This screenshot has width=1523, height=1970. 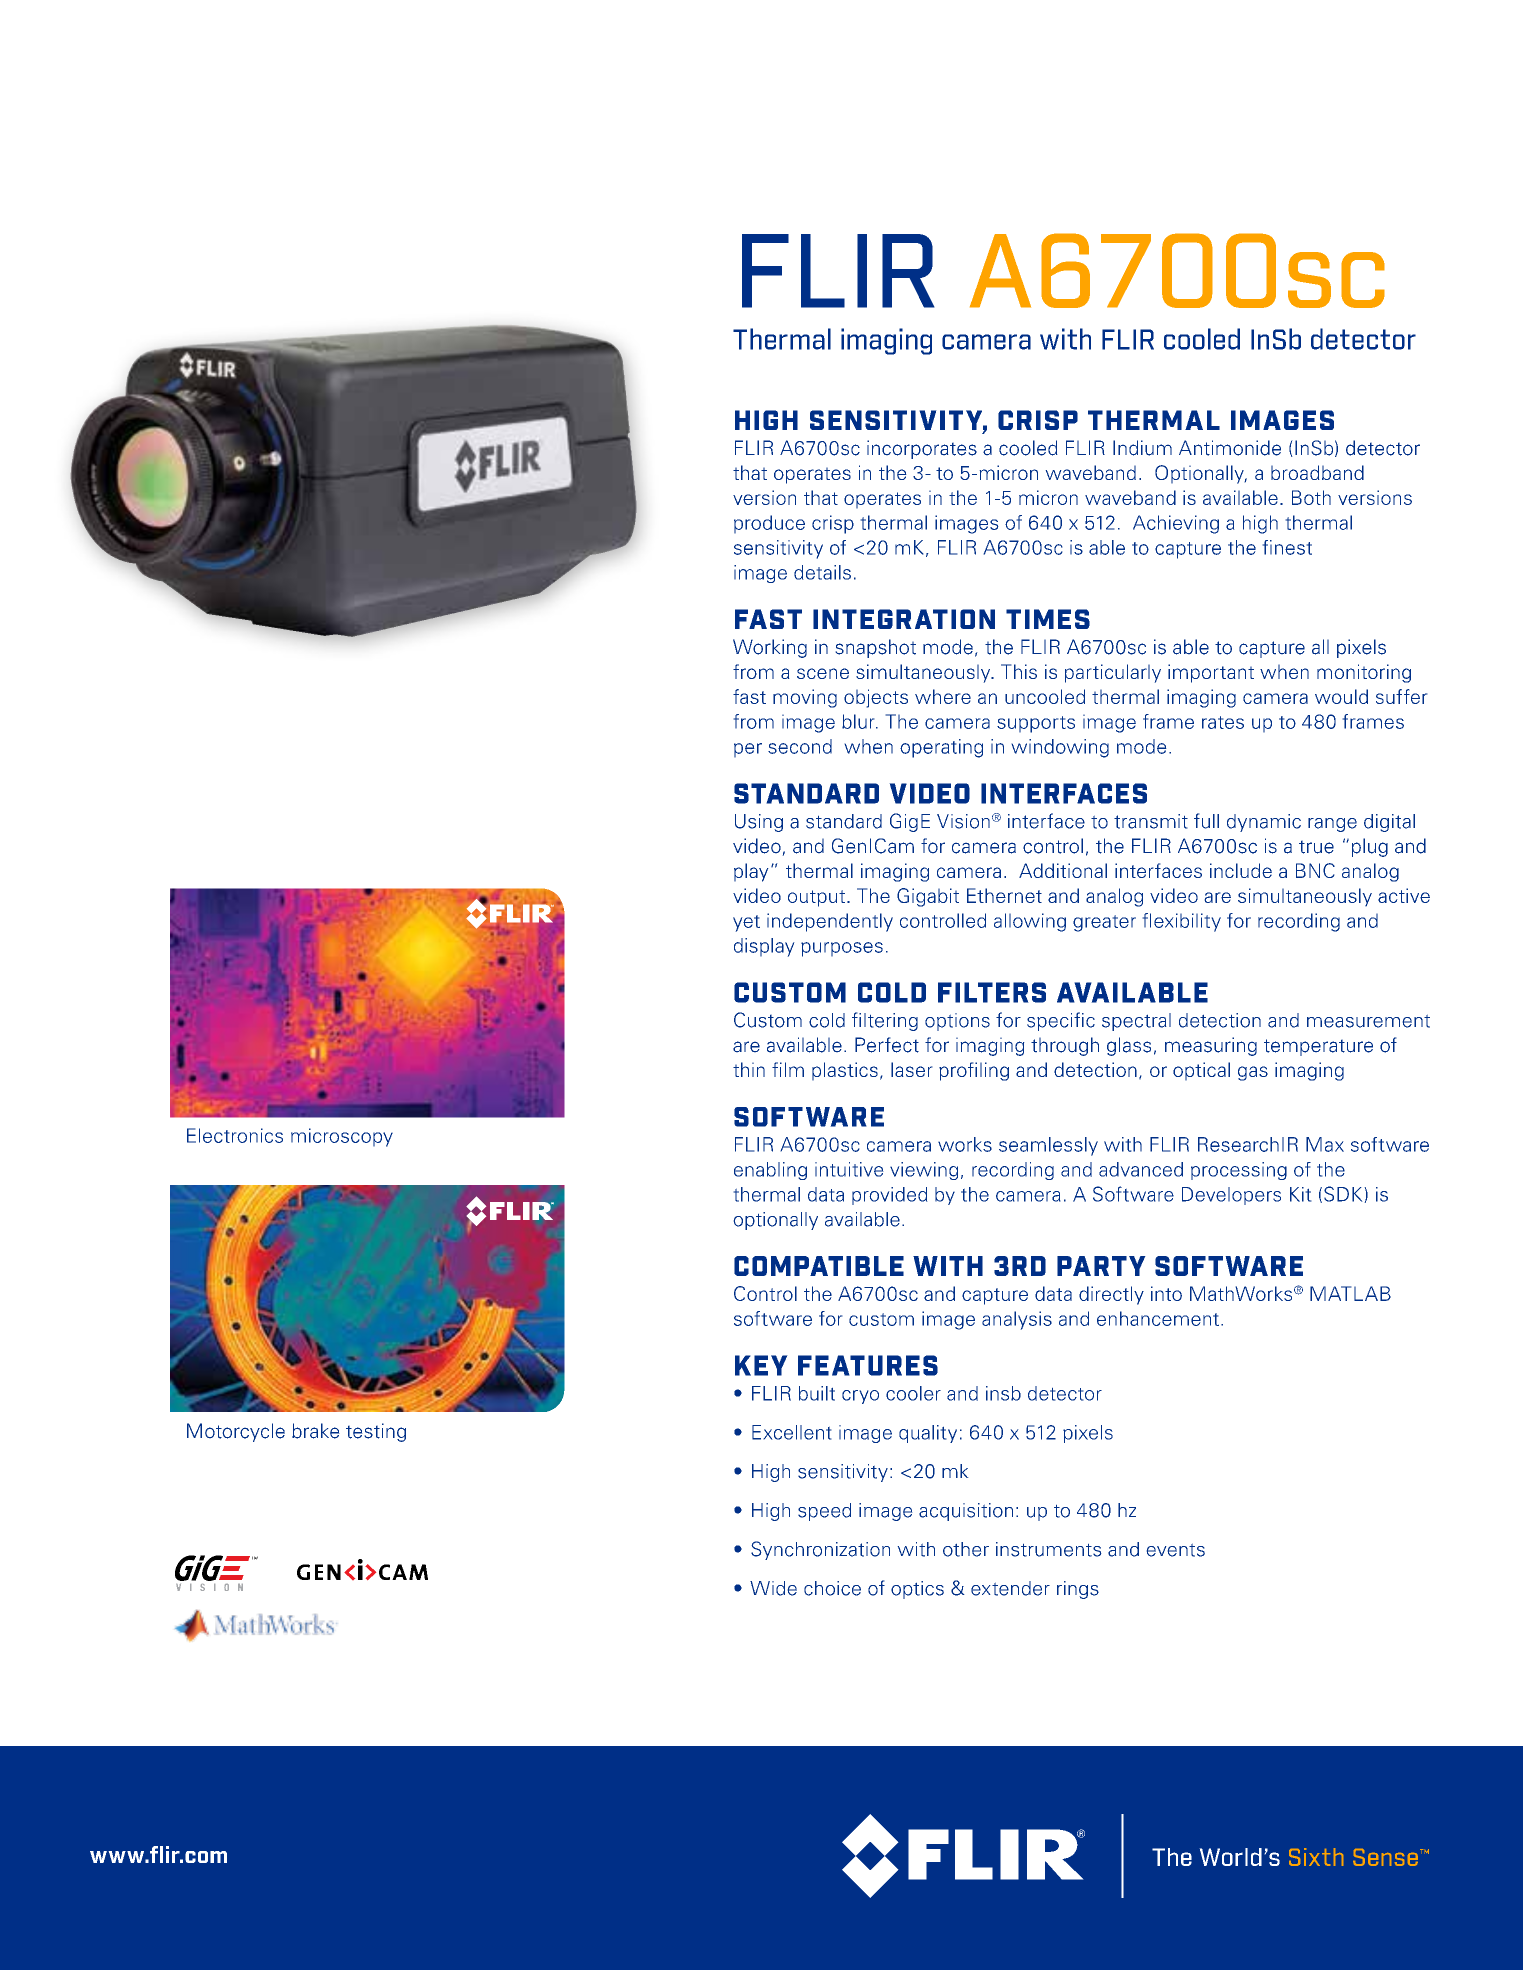 I want to click on testing, so click(x=376, y=1432).
